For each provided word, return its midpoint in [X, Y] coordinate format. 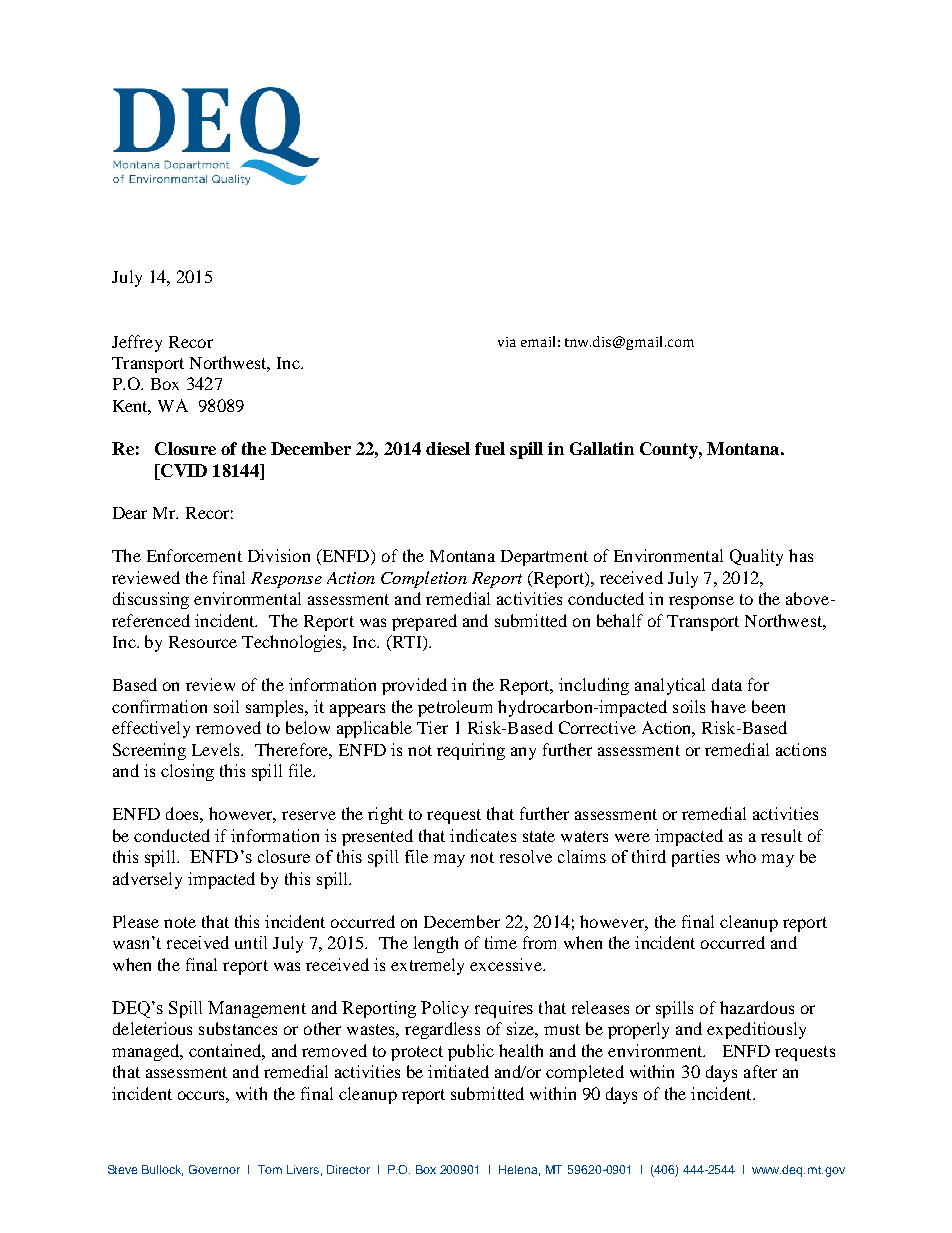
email [538, 341]
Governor [214, 1169]
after [760, 1071]
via [507, 342]
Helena [519, 1170]
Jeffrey [137, 343]
